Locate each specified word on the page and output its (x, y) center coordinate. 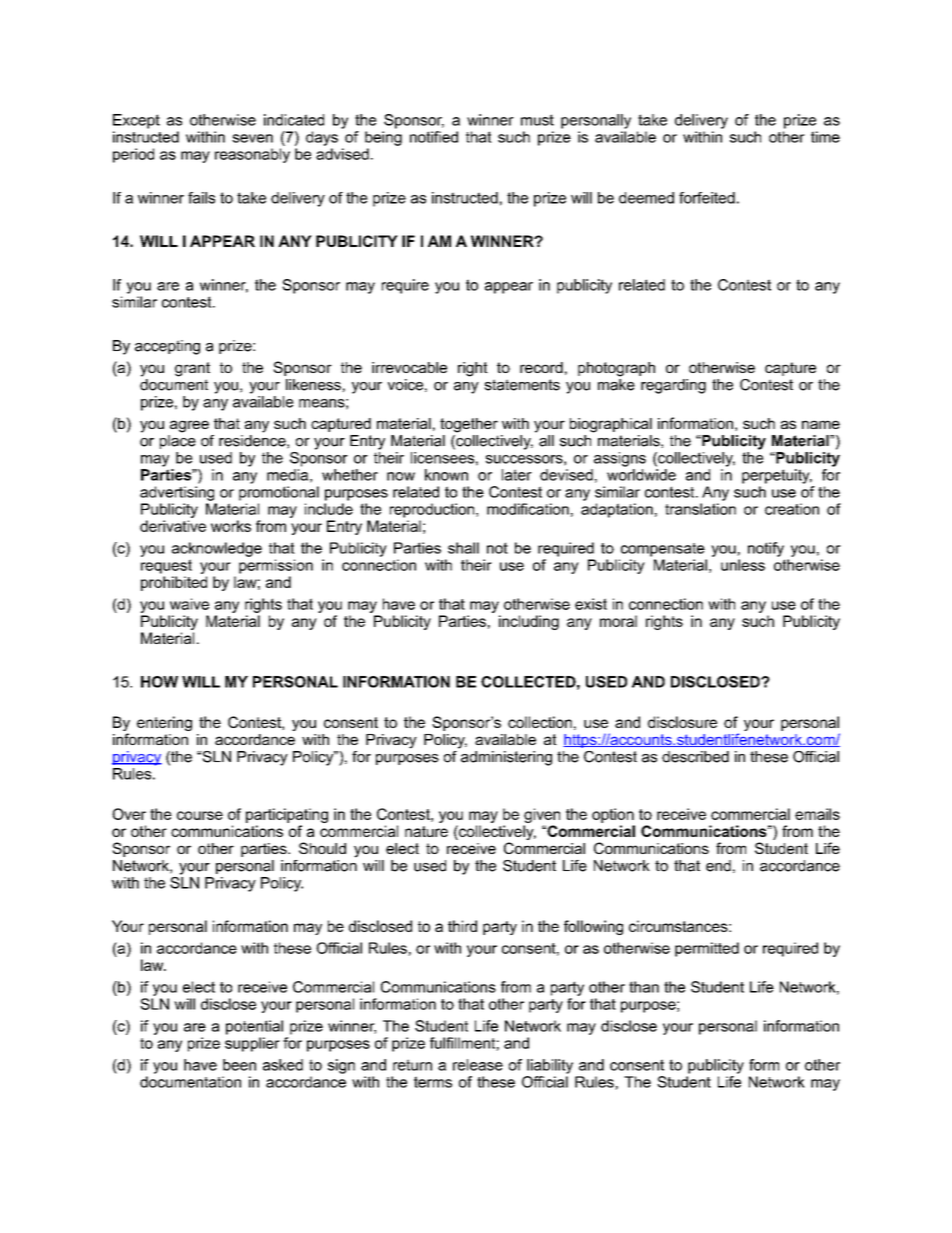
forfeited (707, 198)
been (239, 1065)
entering (164, 723)
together (469, 425)
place (178, 440)
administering (506, 758)
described (695, 757)
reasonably (252, 155)
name (821, 424)
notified (434, 137)
